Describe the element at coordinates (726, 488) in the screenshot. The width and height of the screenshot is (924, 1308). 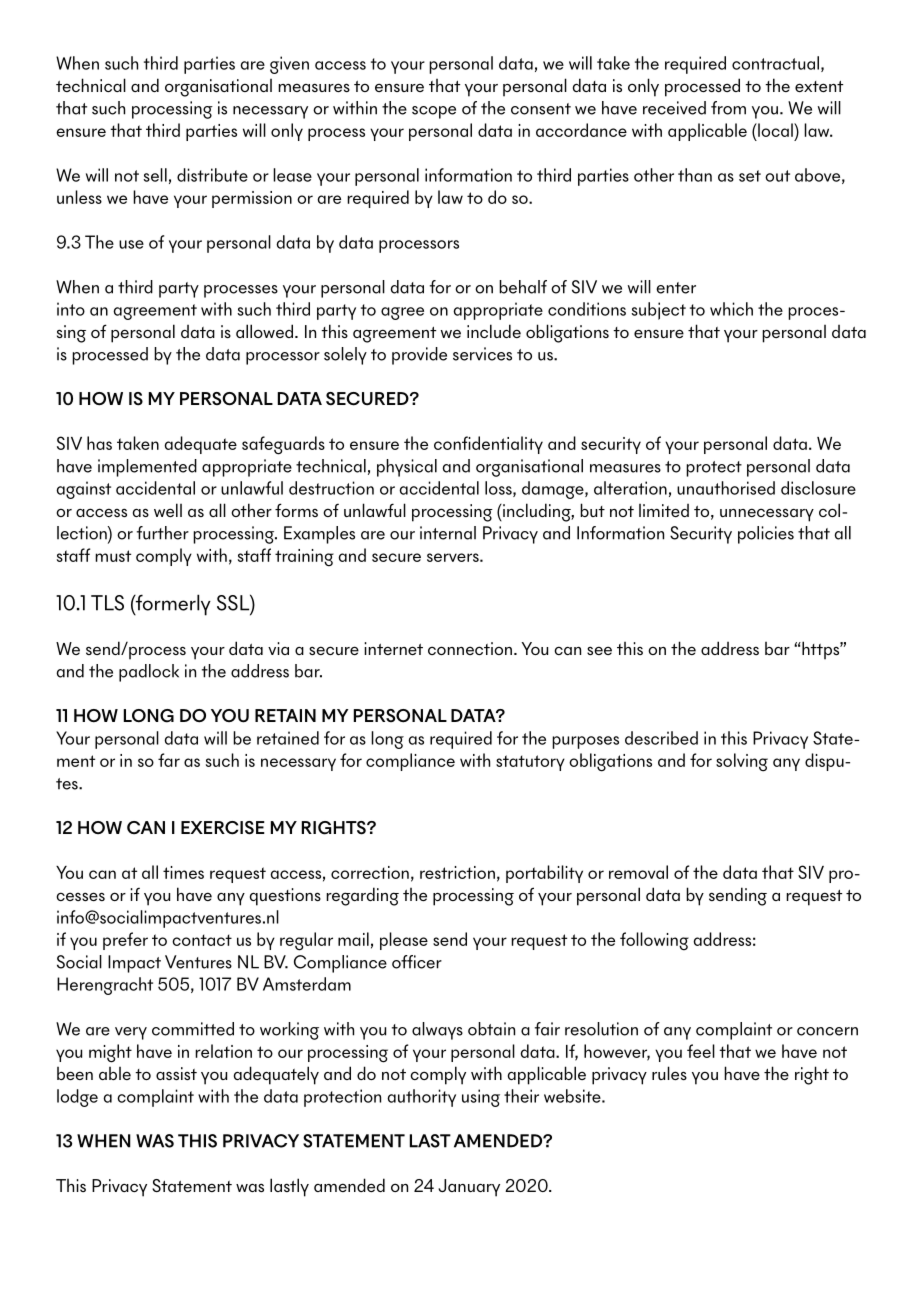
I see `unauthorised` at that location.
